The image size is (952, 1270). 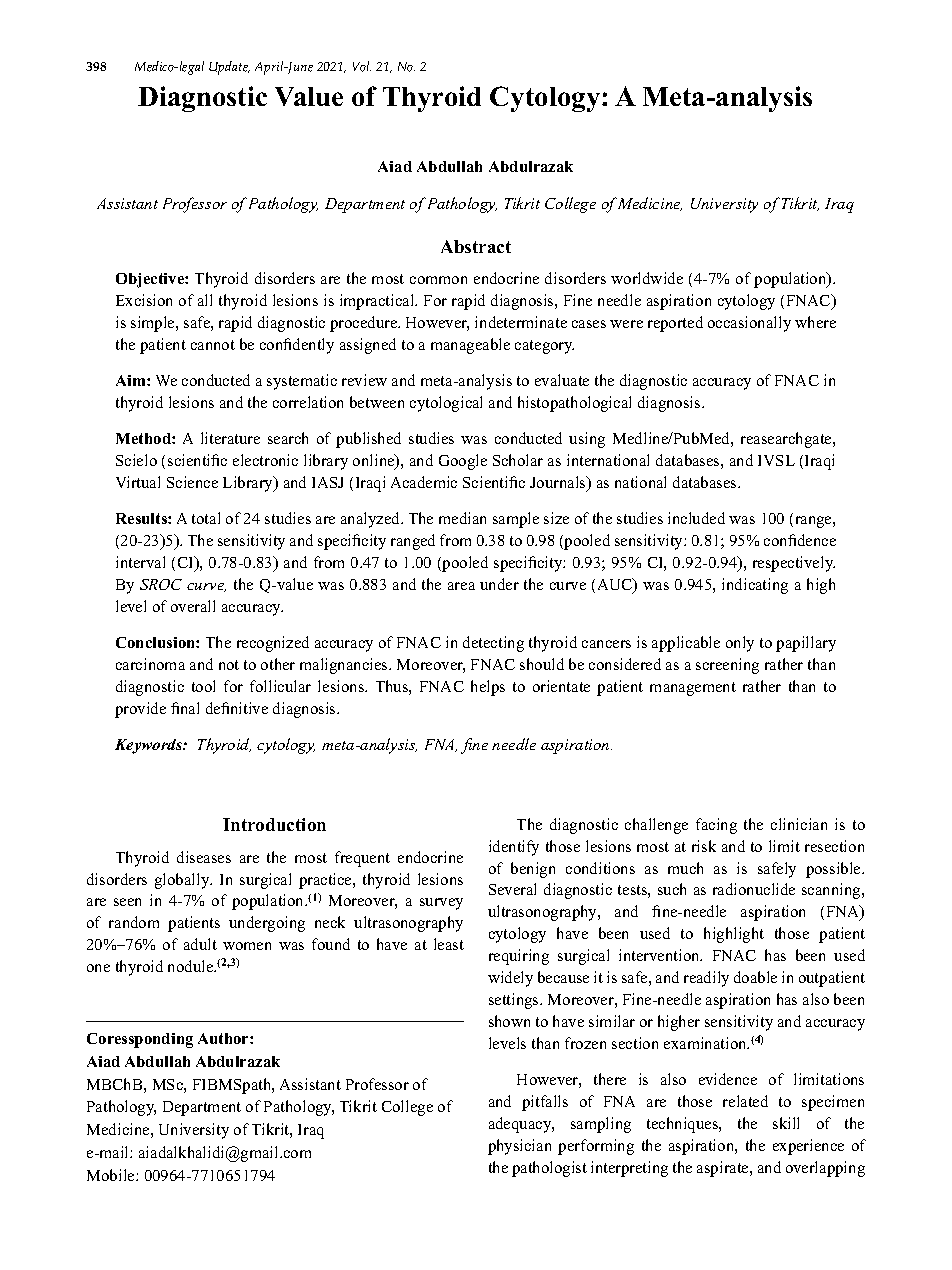 I want to click on only, so click(x=740, y=644).
